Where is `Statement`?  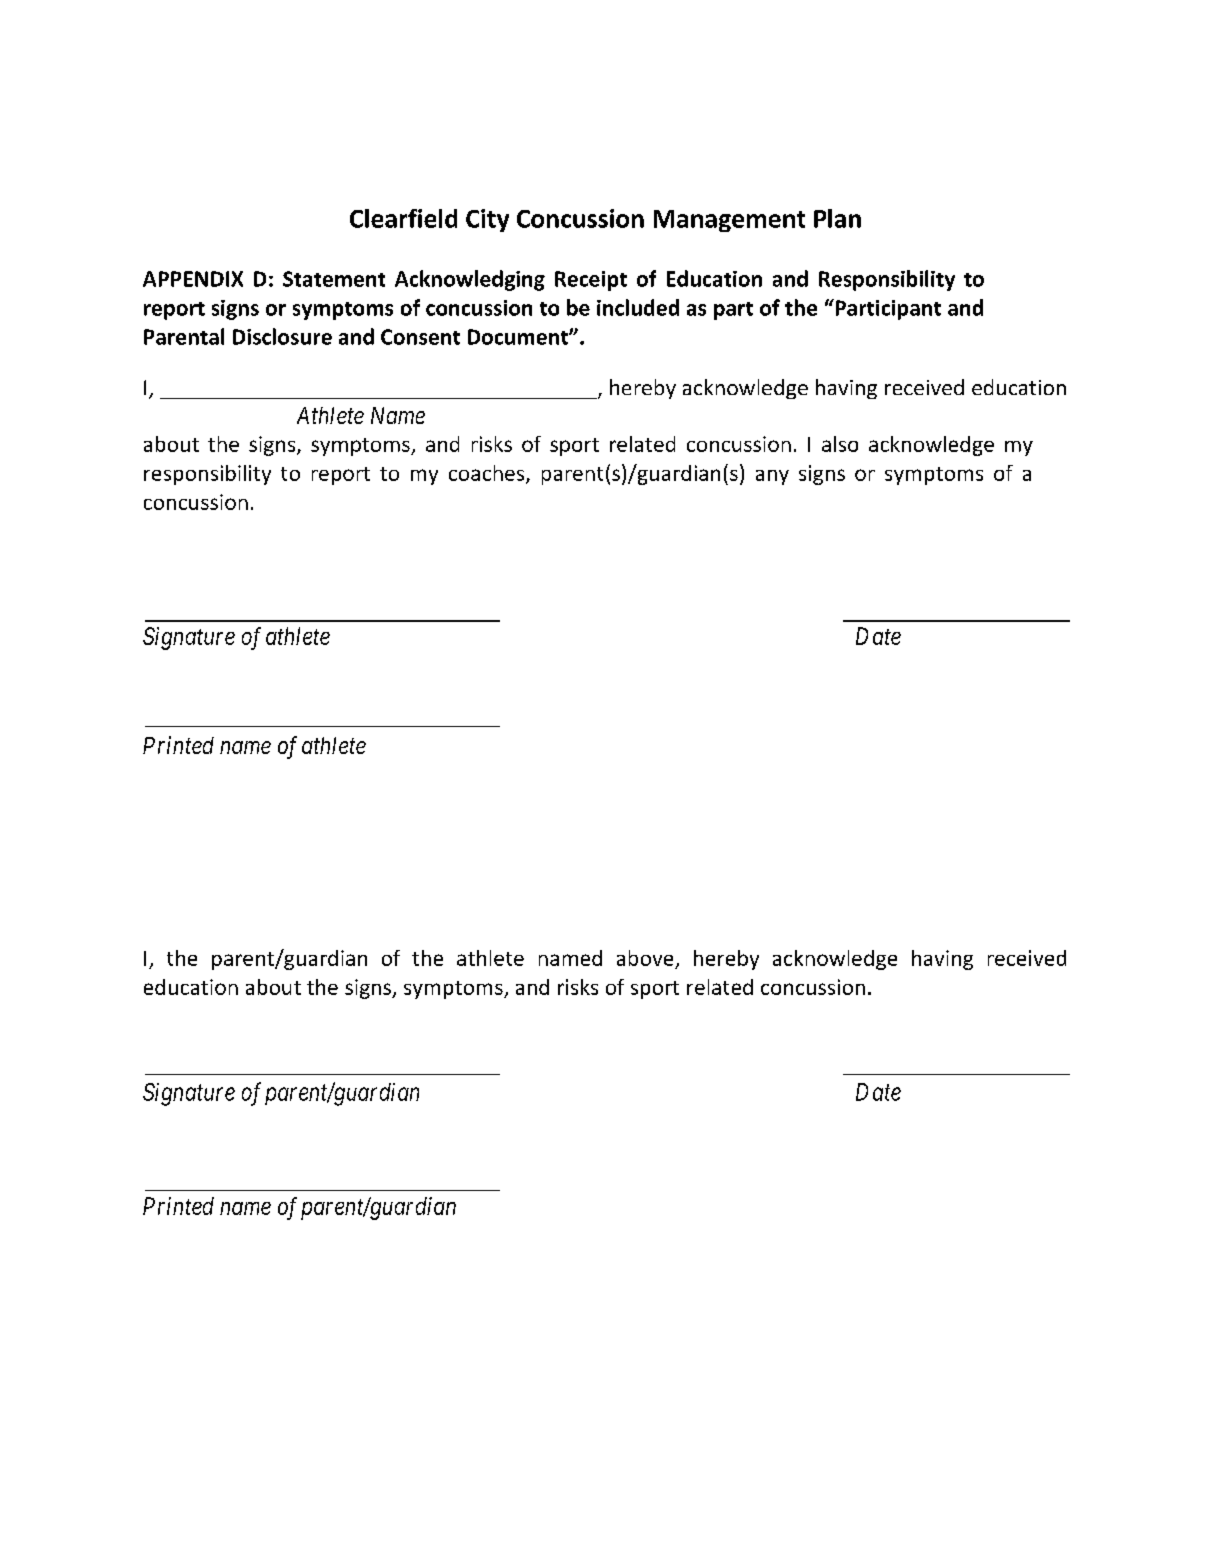
Statement is located at coordinates (334, 279).
